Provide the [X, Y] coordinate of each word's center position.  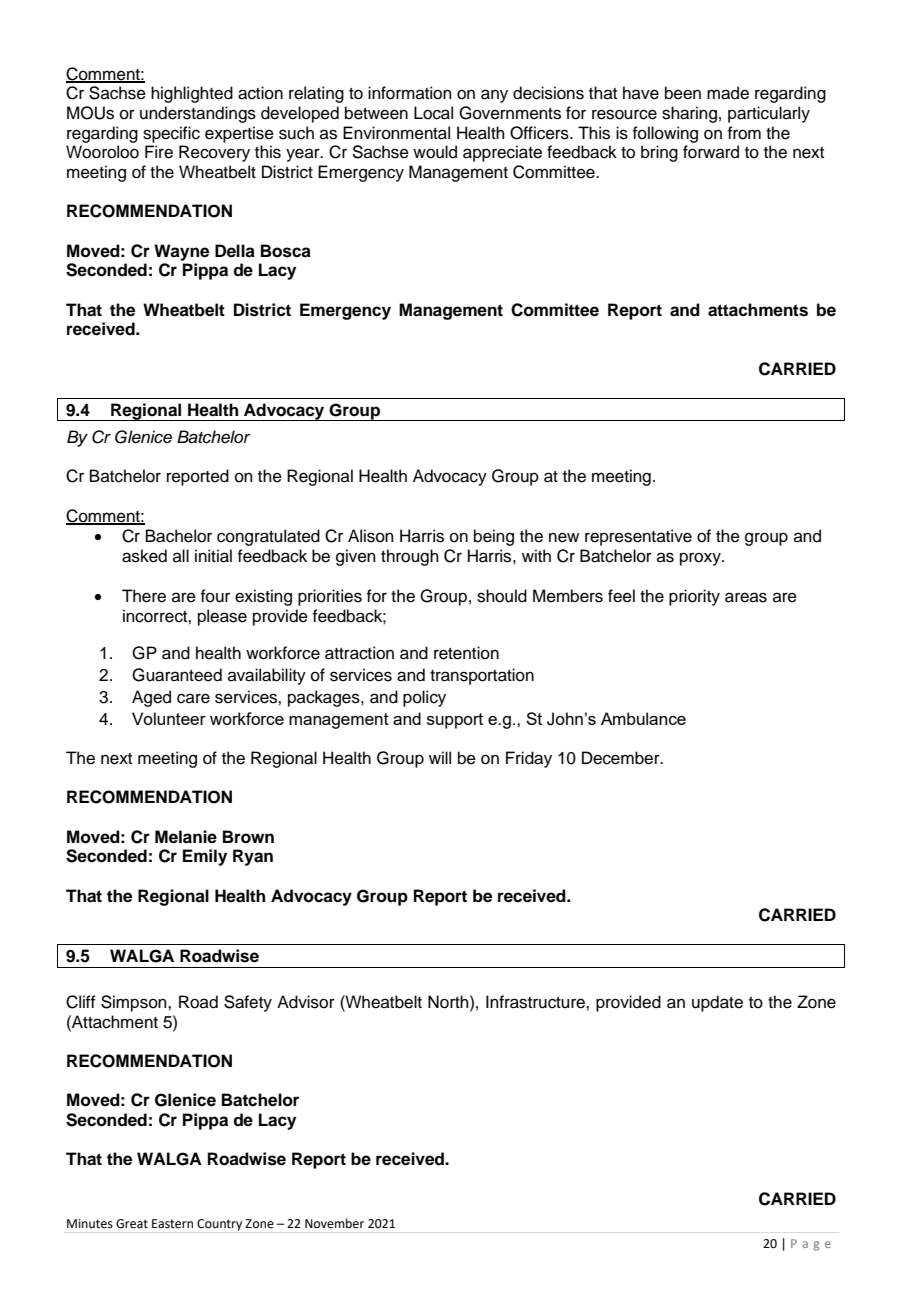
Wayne [181, 252]
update [717, 1003]
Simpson [135, 1003]
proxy [701, 559]
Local [433, 113]
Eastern [172, 1224]
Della [235, 251]
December [622, 758]
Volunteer [169, 718]
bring [659, 153]
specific [171, 134]
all [181, 555]
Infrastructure [536, 1002]
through [410, 557]
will [440, 757]
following [665, 134]
